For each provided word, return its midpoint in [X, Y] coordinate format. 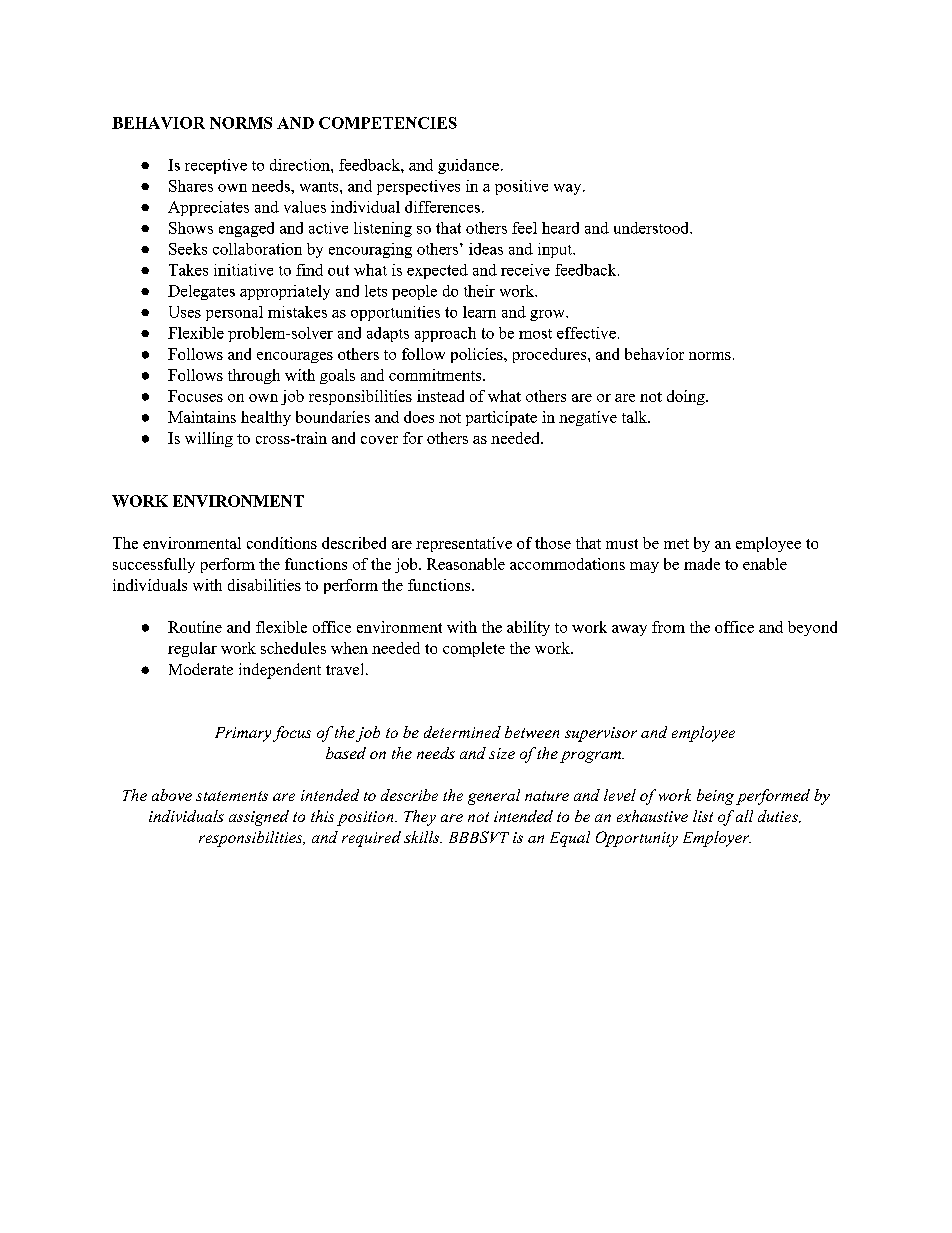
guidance [468, 166]
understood [652, 228]
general [494, 797]
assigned [259, 818]
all [744, 816]
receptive [216, 166]
